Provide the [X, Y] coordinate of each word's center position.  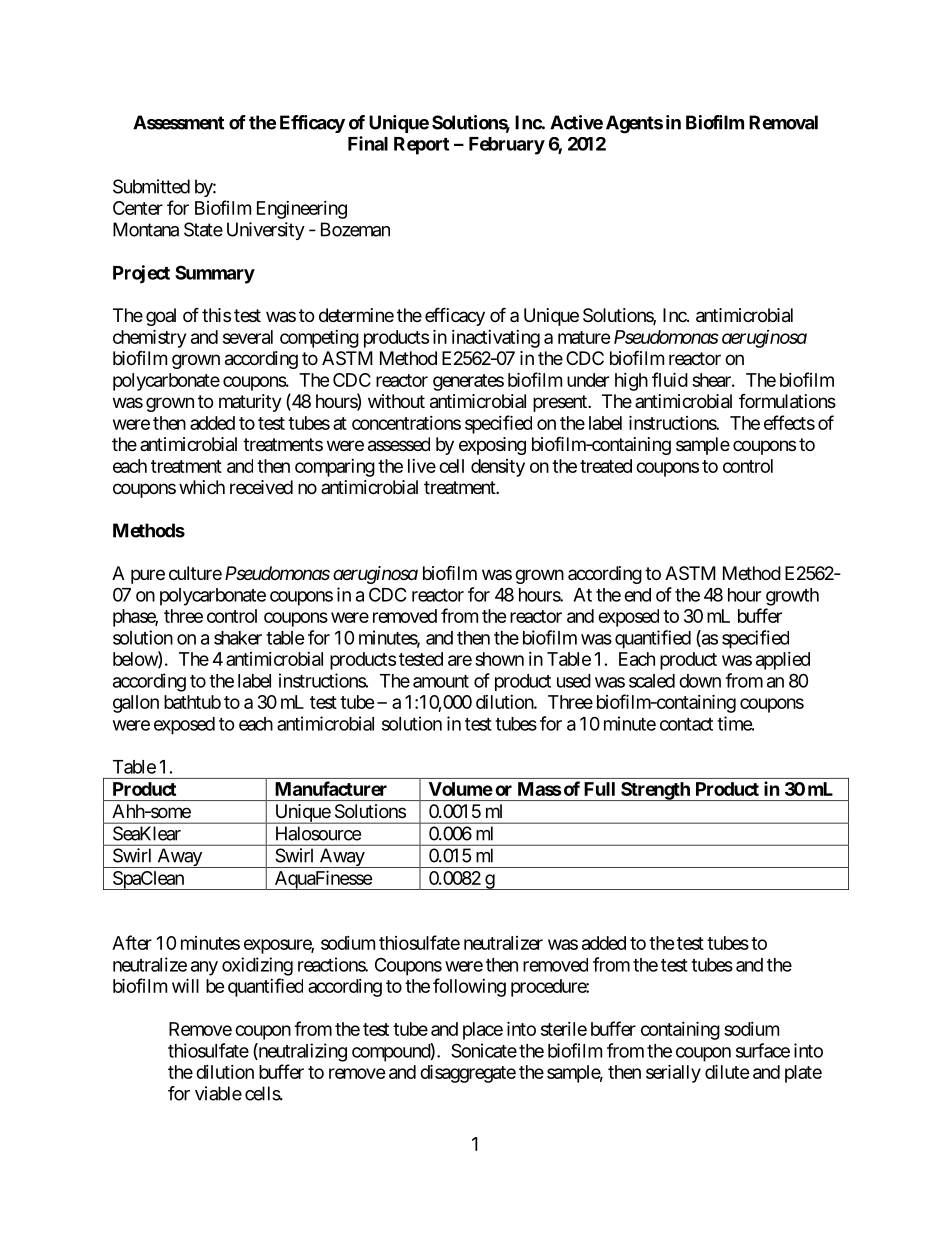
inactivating [496, 339]
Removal [783, 122]
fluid [670, 379]
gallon [136, 704]
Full [599, 789]
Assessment [178, 122]
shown [499, 659]
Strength [655, 791]
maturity [250, 403]
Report [421, 146]
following [469, 987]
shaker [238, 638]
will [185, 985]
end [637, 595]
